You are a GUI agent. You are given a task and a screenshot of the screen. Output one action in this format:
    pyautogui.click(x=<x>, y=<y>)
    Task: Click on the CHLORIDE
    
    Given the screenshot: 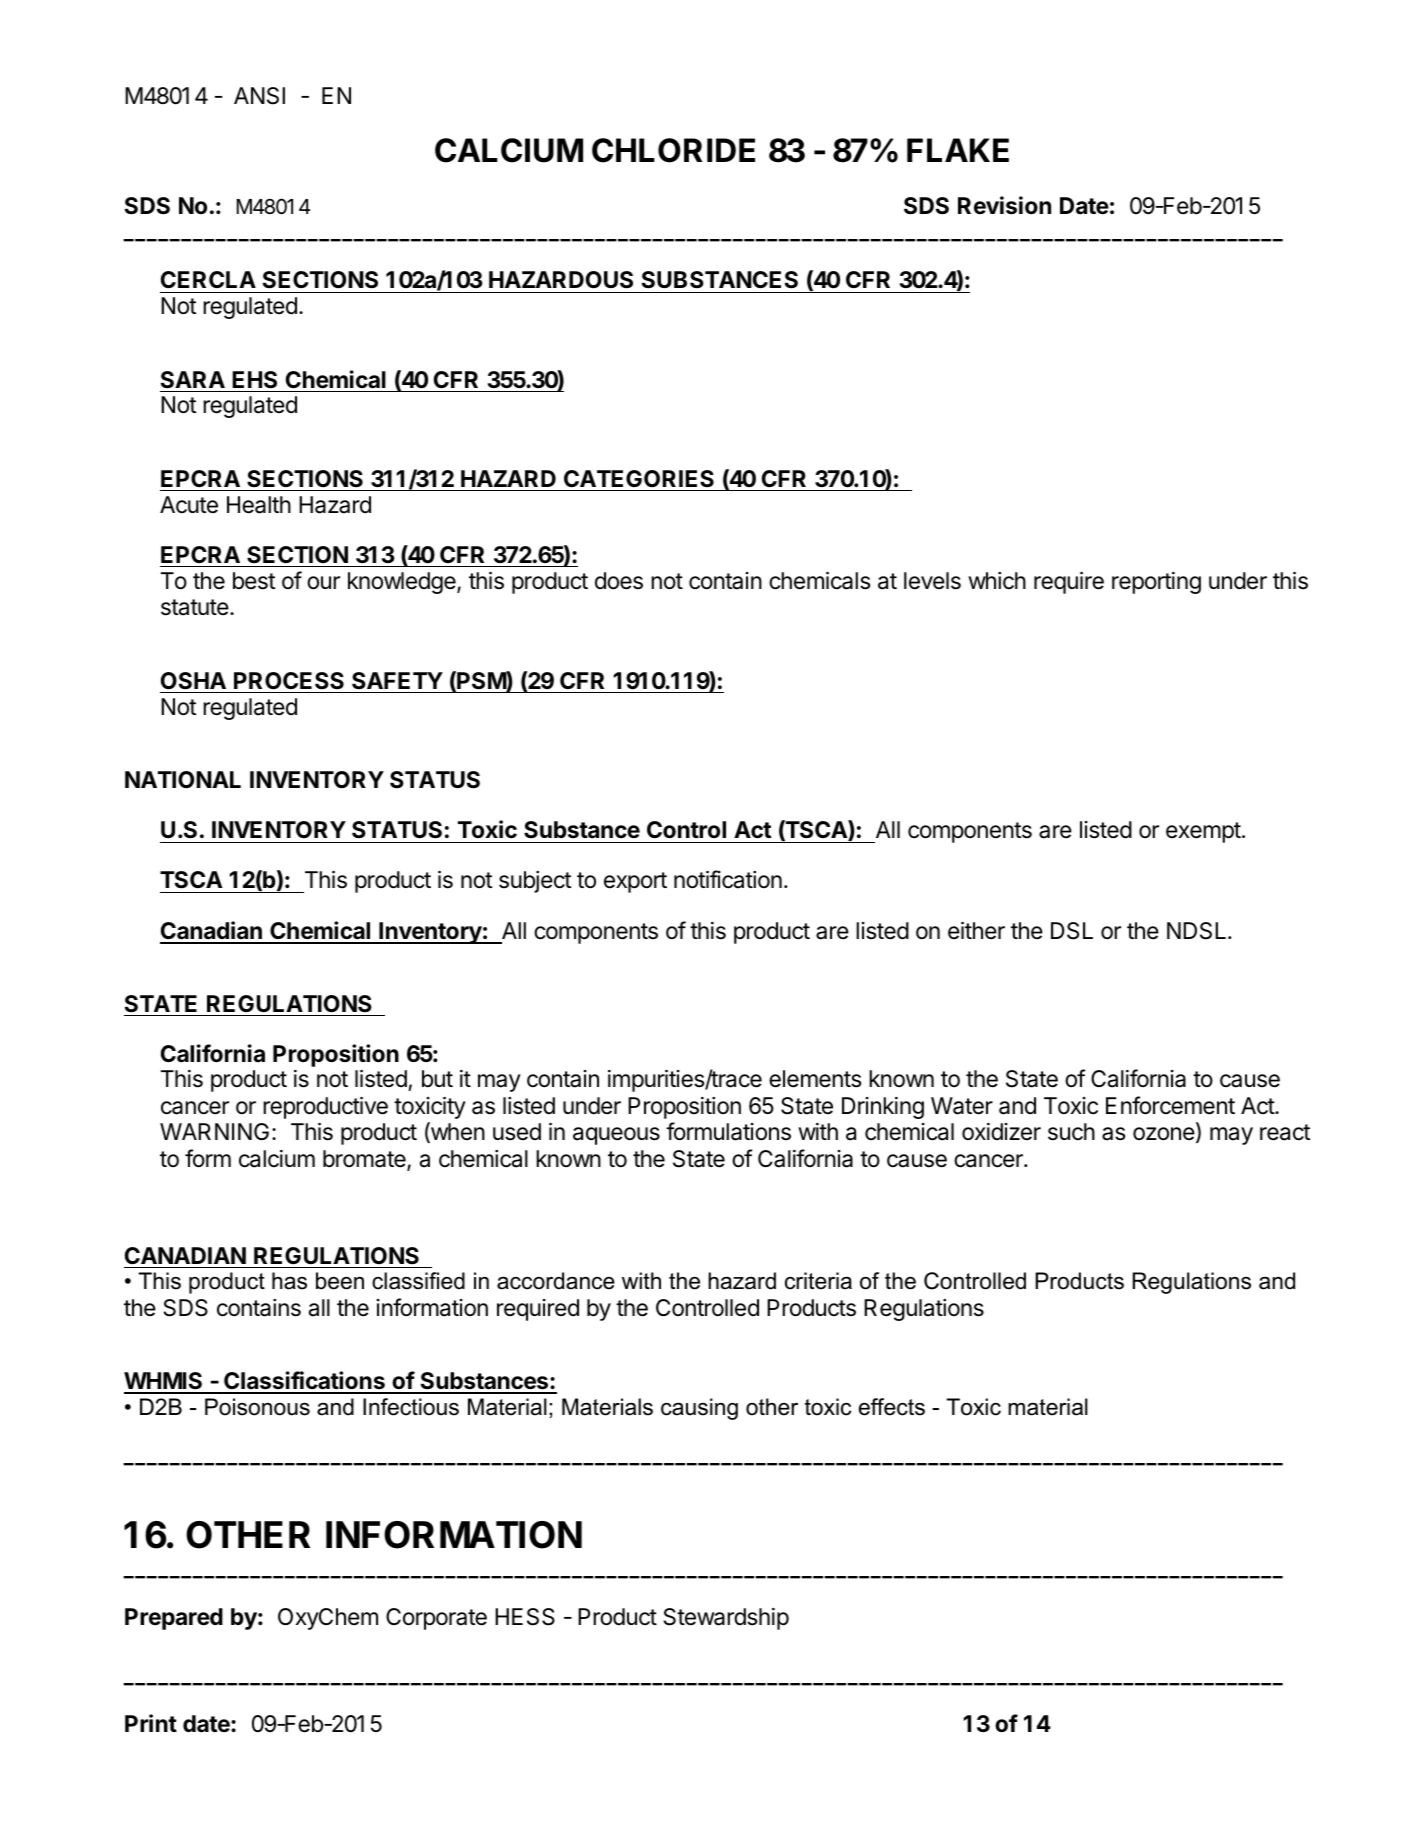 What is the action you would take?
    pyautogui.click(x=673, y=150)
